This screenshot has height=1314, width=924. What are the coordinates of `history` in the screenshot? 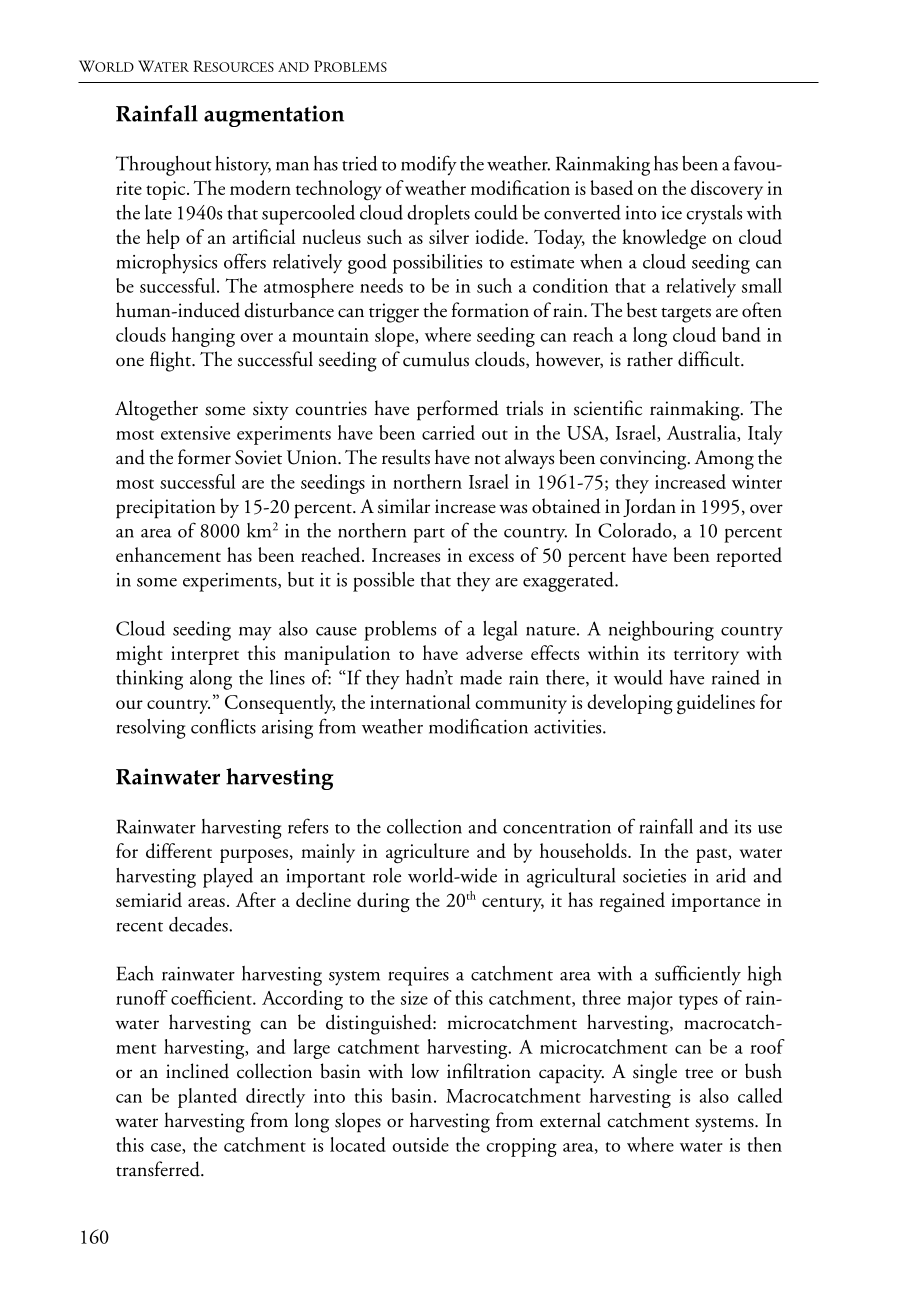 It's located at (243, 166).
